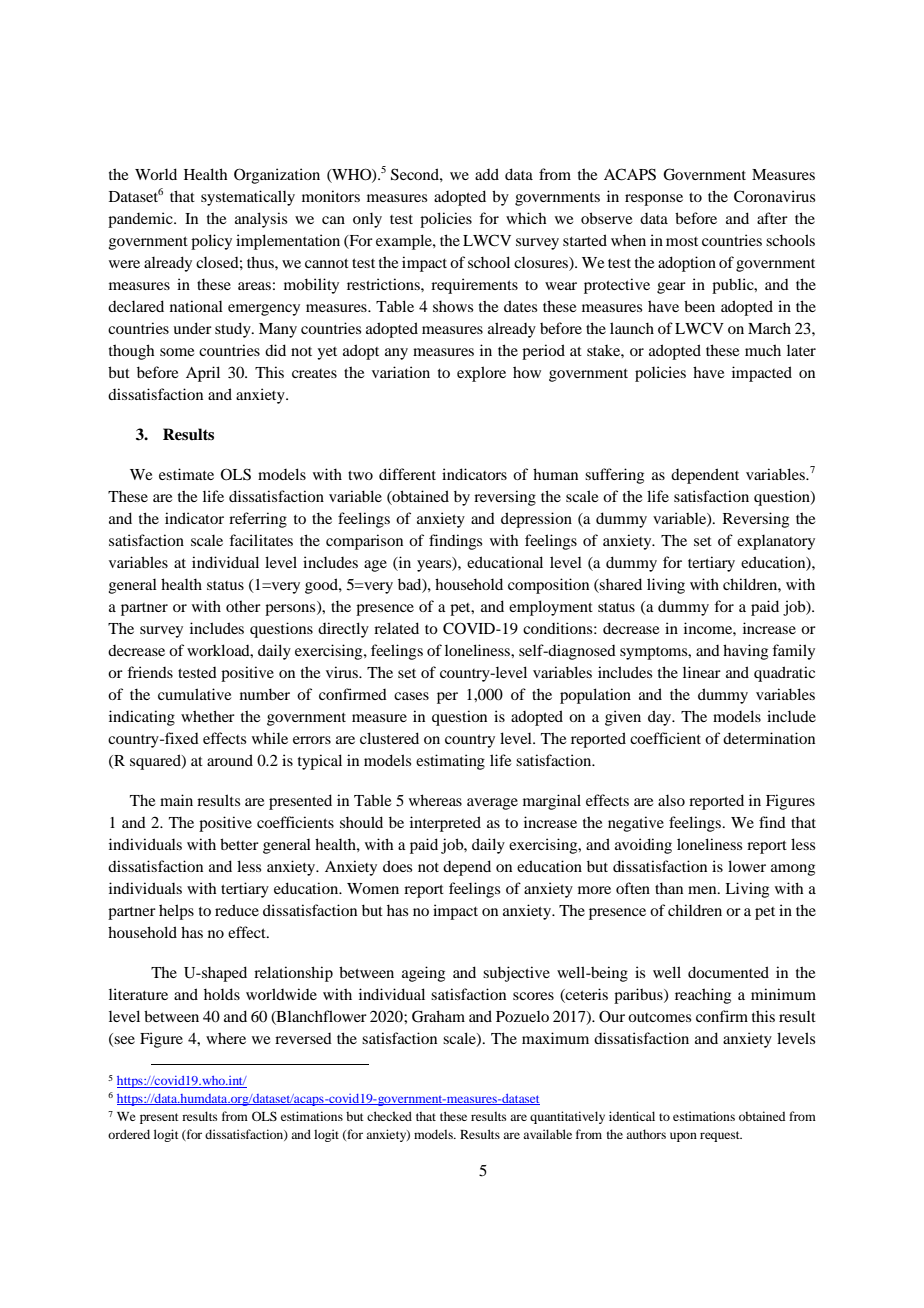 The height and width of the document is (1308, 924). What do you see at coordinates (487, 174) in the document?
I see `add` at bounding box center [487, 174].
